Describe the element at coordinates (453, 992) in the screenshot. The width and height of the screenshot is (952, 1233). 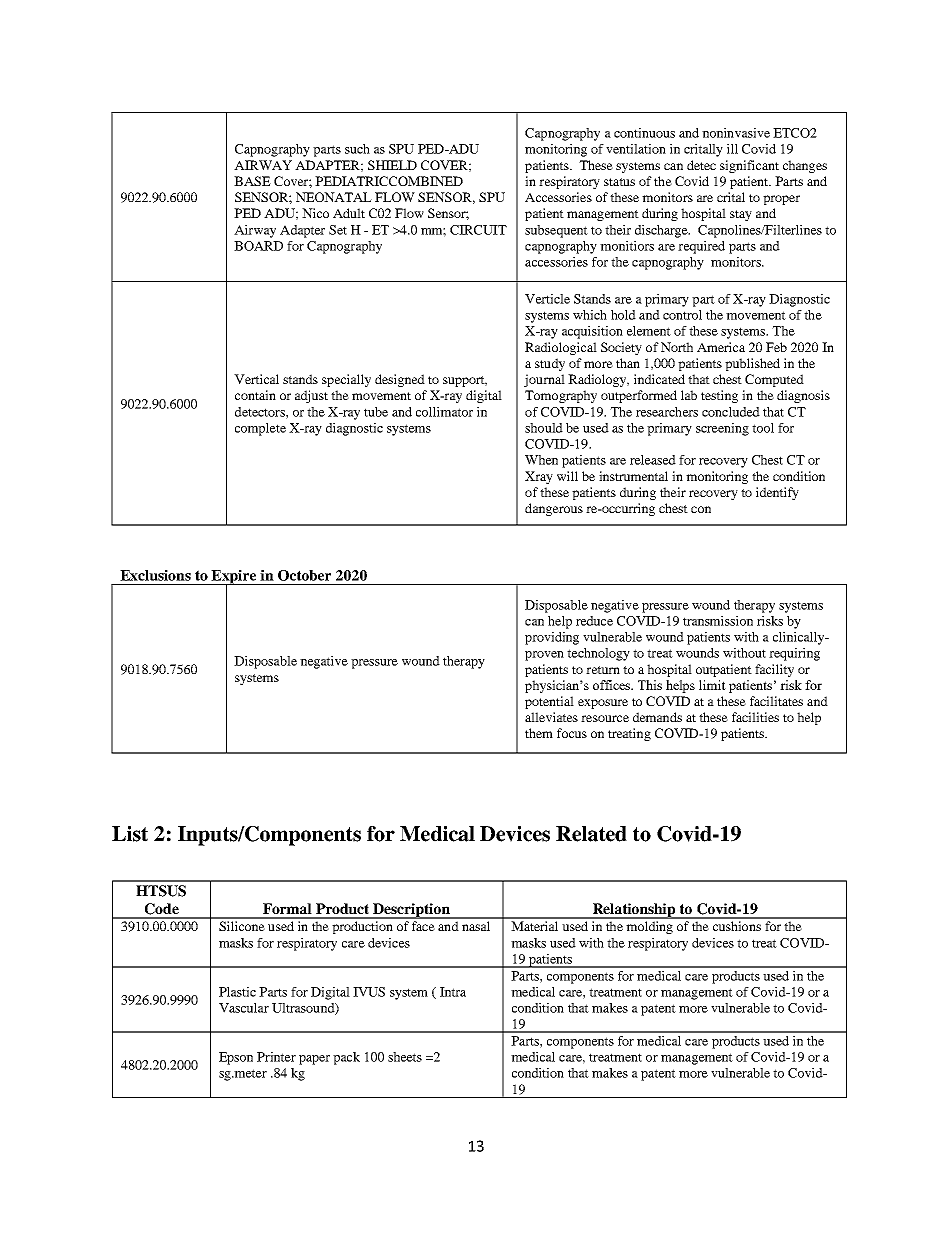
I see `Intra` at that location.
